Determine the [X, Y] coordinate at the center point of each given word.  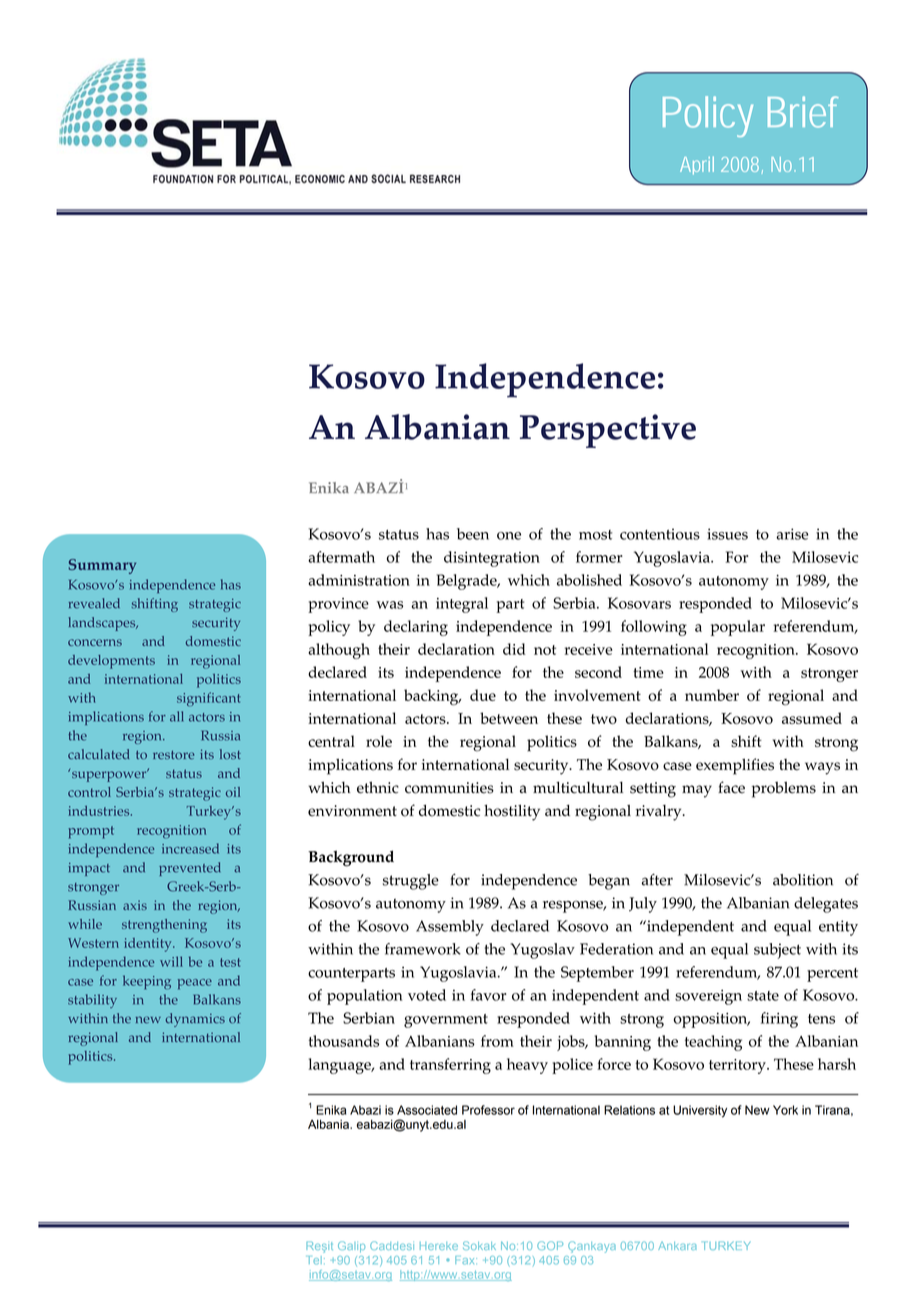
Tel [314, 1260]
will [171, 961]
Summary [102, 566]
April [697, 165]
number [712, 695]
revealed [94, 603]
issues [727, 534]
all [177, 716]
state [763, 996]
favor [488, 995]
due [483, 695]
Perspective [608, 431]
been [473, 534]
